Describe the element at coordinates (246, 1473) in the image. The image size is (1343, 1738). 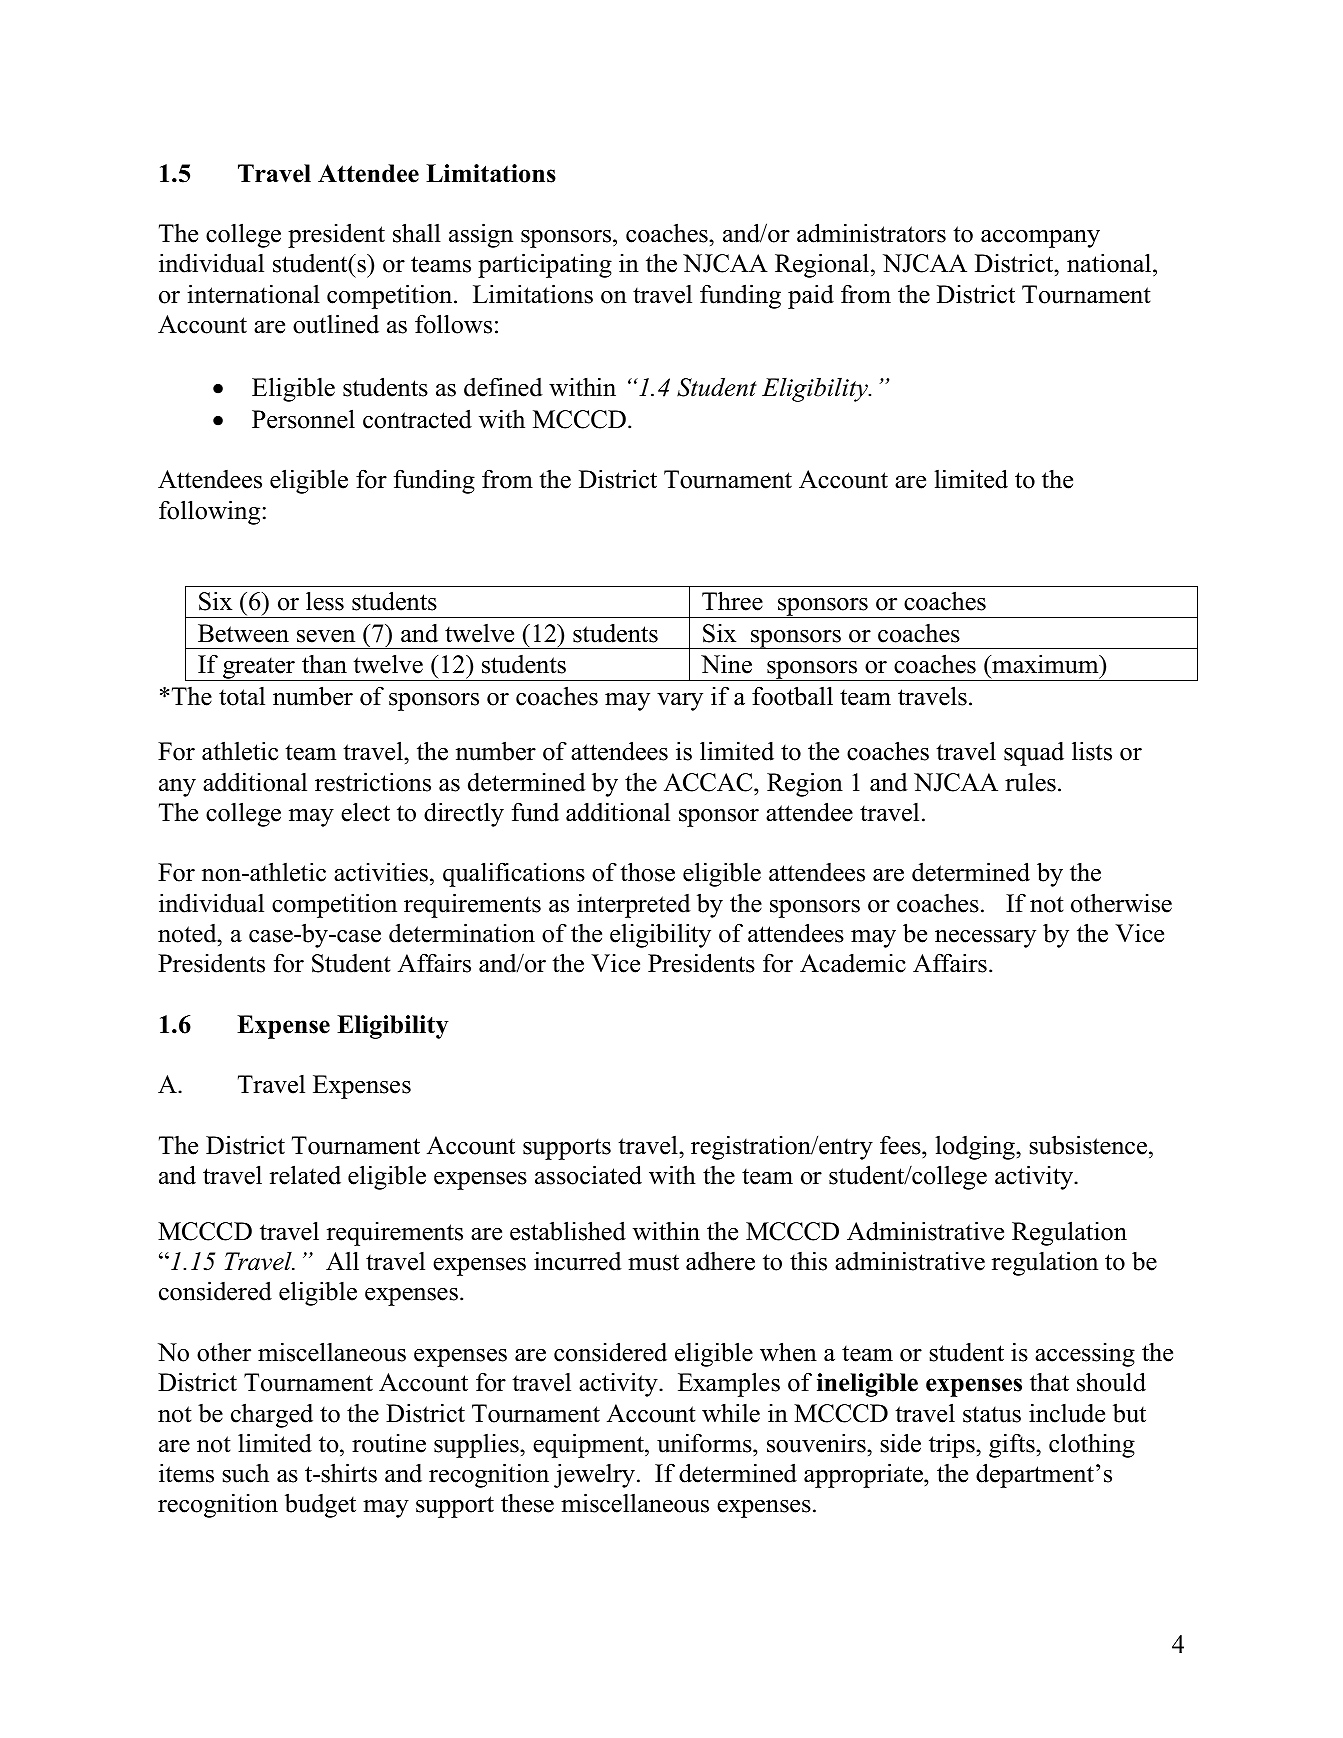
I see `such` at that location.
